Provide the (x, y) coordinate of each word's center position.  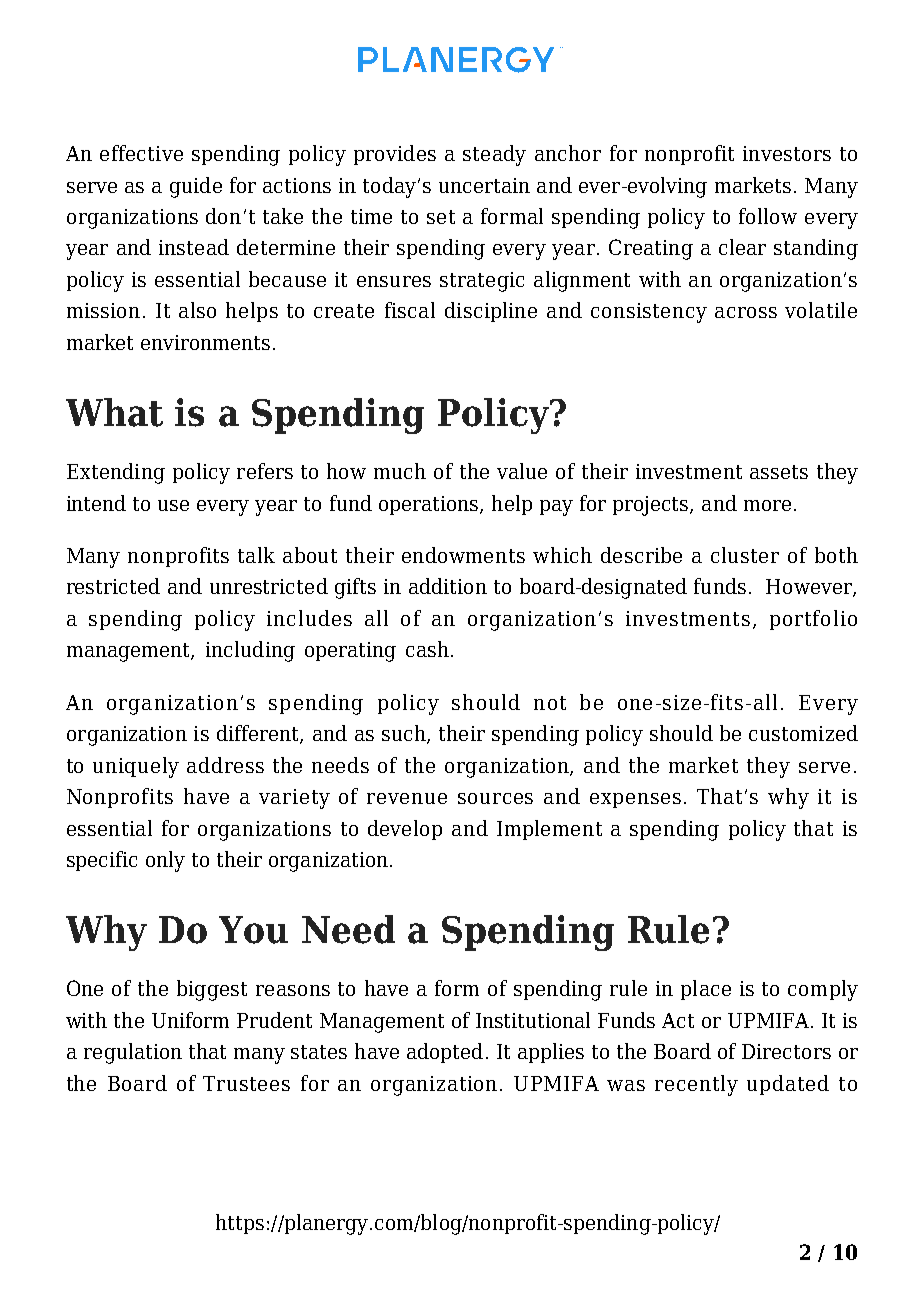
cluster (745, 555)
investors (787, 153)
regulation (133, 1053)
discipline (491, 312)
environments (205, 342)
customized (803, 733)
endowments (463, 555)
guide (196, 187)
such (405, 734)
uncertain (484, 185)
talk (256, 555)
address (225, 765)
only (165, 861)
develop (405, 830)
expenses (635, 800)
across (746, 312)
